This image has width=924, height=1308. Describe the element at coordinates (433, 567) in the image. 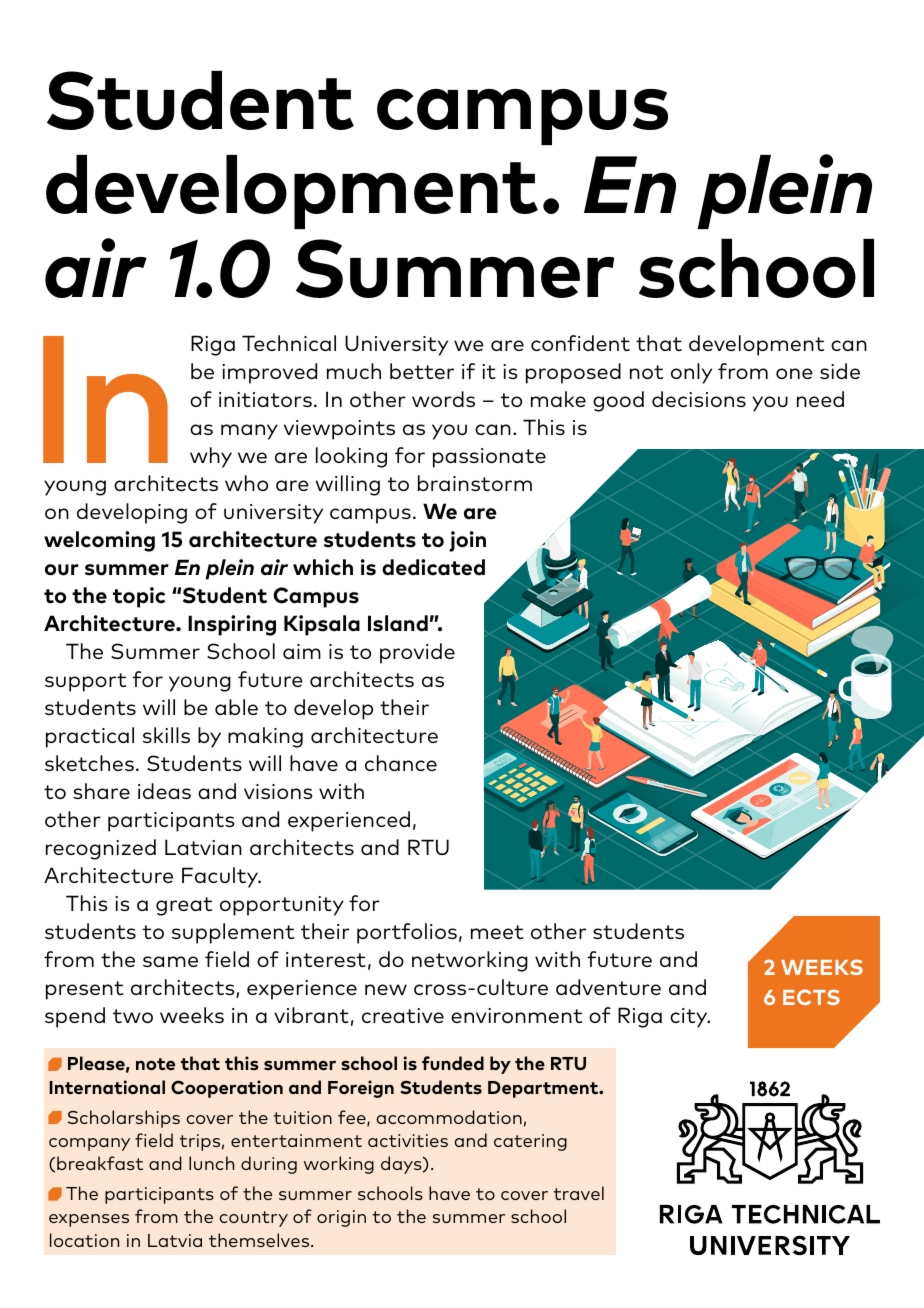

I see `dedicated` at that location.
